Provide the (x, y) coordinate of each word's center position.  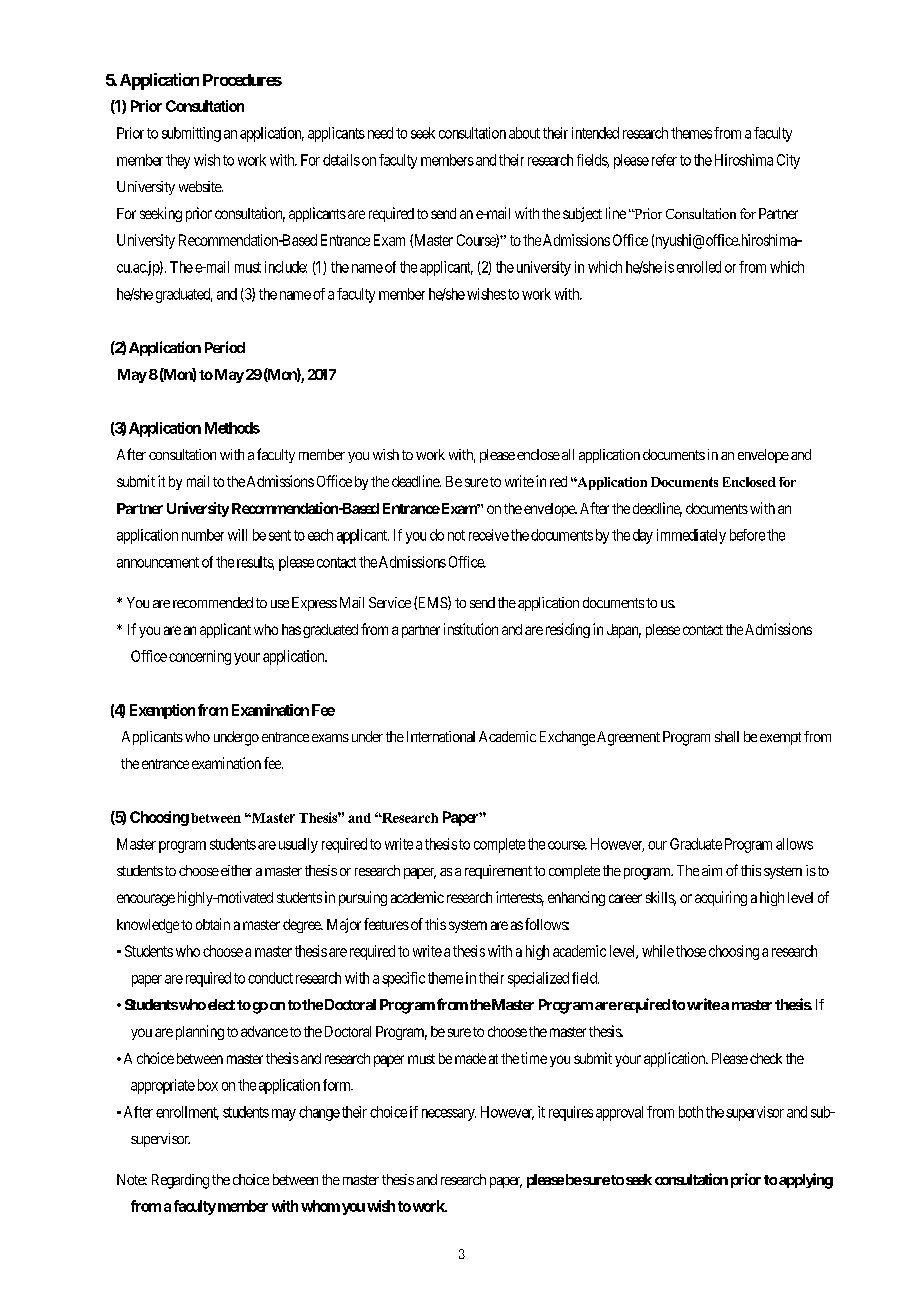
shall (727, 736)
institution (471, 629)
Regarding (180, 1181)
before (747, 535)
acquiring (721, 898)
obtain (213, 924)
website (201, 186)
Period (225, 347)
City (788, 161)
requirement (498, 872)
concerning (200, 657)
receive (489, 535)
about (524, 133)
